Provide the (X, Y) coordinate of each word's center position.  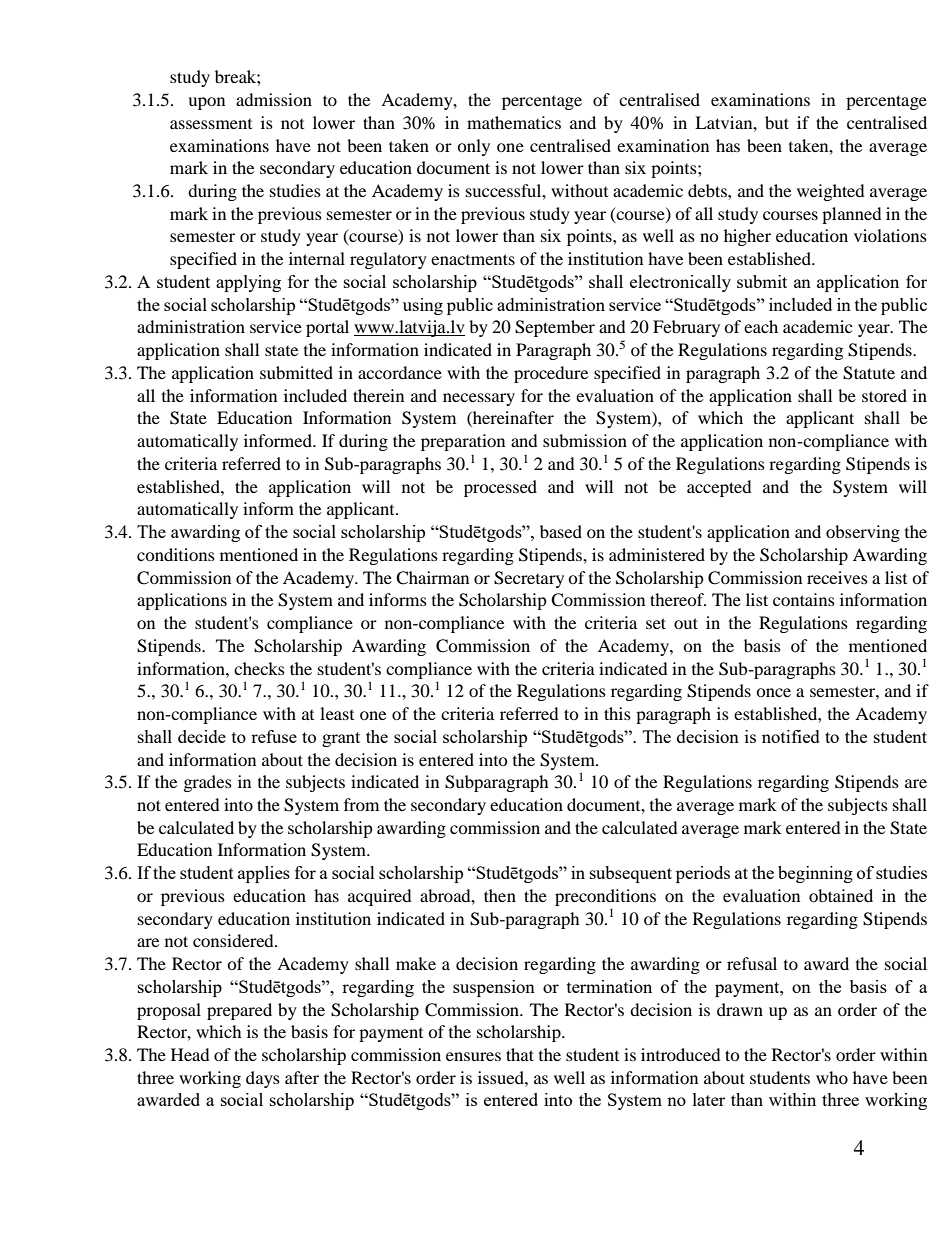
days (263, 1079)
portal (327, 328)
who (832, 1077)
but (777, 122)
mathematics (514, 122)
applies (264, 874)
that (520, 1054)
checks (259, 668)
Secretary (529, 579)
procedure (551, 374)
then (500, 895)
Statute (869, 373)
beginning (815, 874)
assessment (211, 124)
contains (804, 599)
